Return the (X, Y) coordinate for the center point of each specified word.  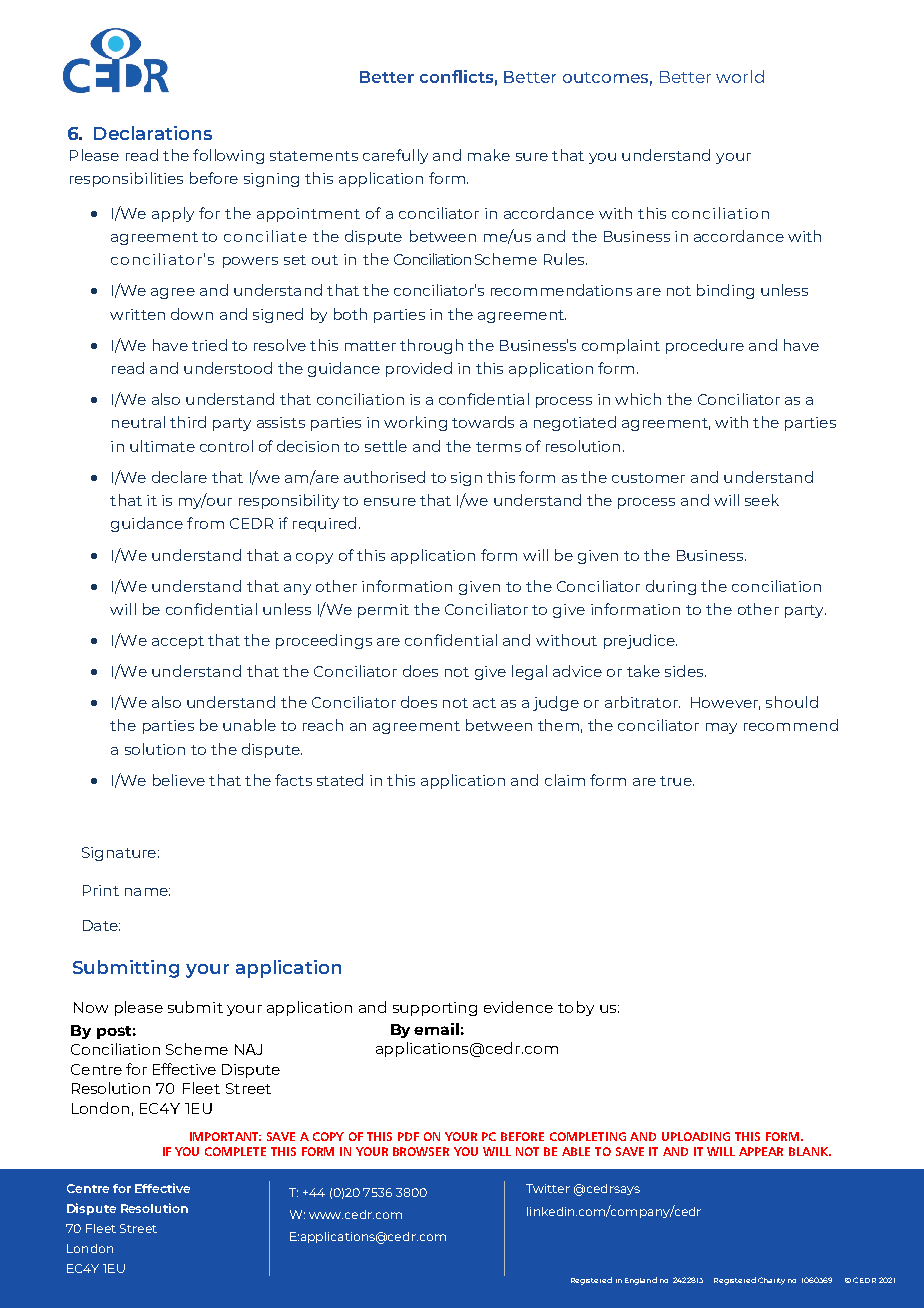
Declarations (153, 133)
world (740, 76)
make (489, 155)
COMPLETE (235, 1151)
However (725, 703)
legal (529, 672)
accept (178, 642)
